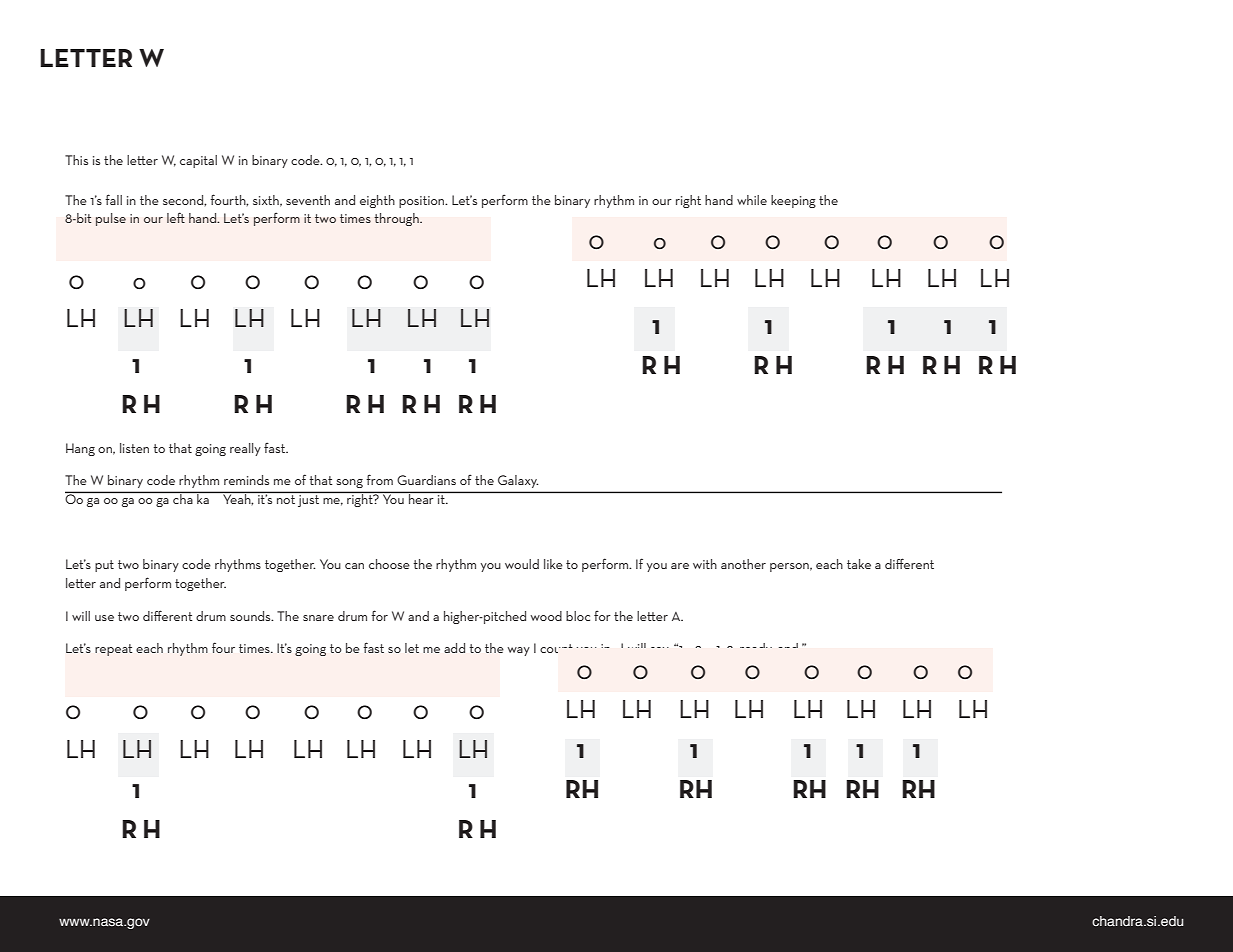 Image resolution: width=1233 pixels, height=952 pixels. What do you see at coordinates (134, 448) in the image?
I see `listen` at bounding box center [134, 448].
